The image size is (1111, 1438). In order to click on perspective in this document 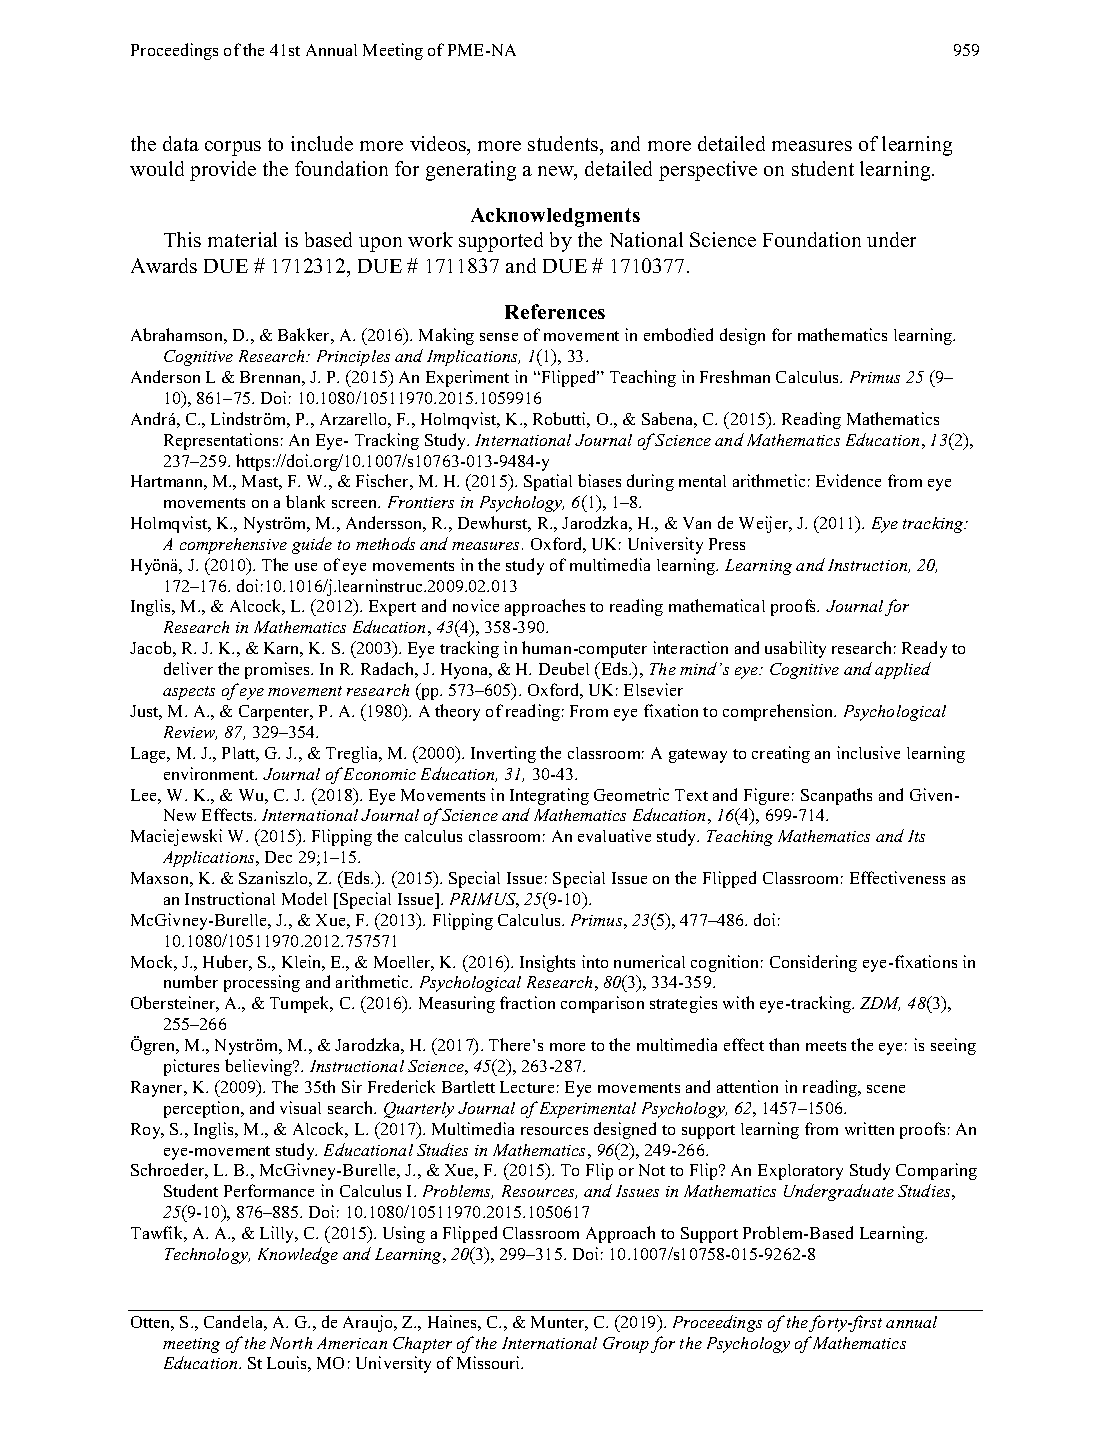, I will do `click(708, 171)`.
